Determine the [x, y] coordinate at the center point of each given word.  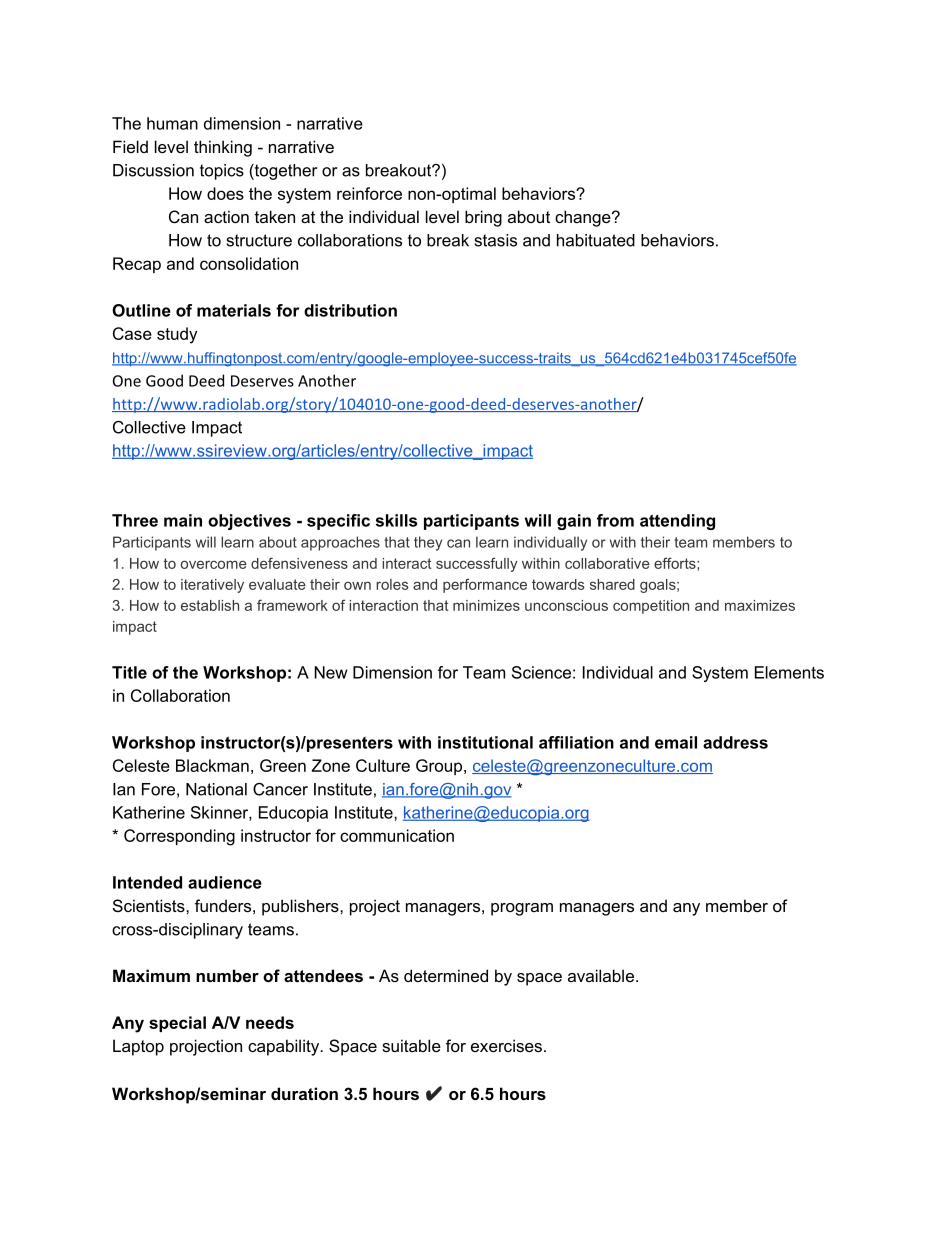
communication [397, 835]
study [177, 335]
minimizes [486, 605]
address [735, 742]
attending [677, 522]
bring [483, 218]
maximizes [760, 605]
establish [210, 605]
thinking [223, 148]
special [177, 1024]
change [584, 218]
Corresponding [179, 837]
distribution [350, 310]
